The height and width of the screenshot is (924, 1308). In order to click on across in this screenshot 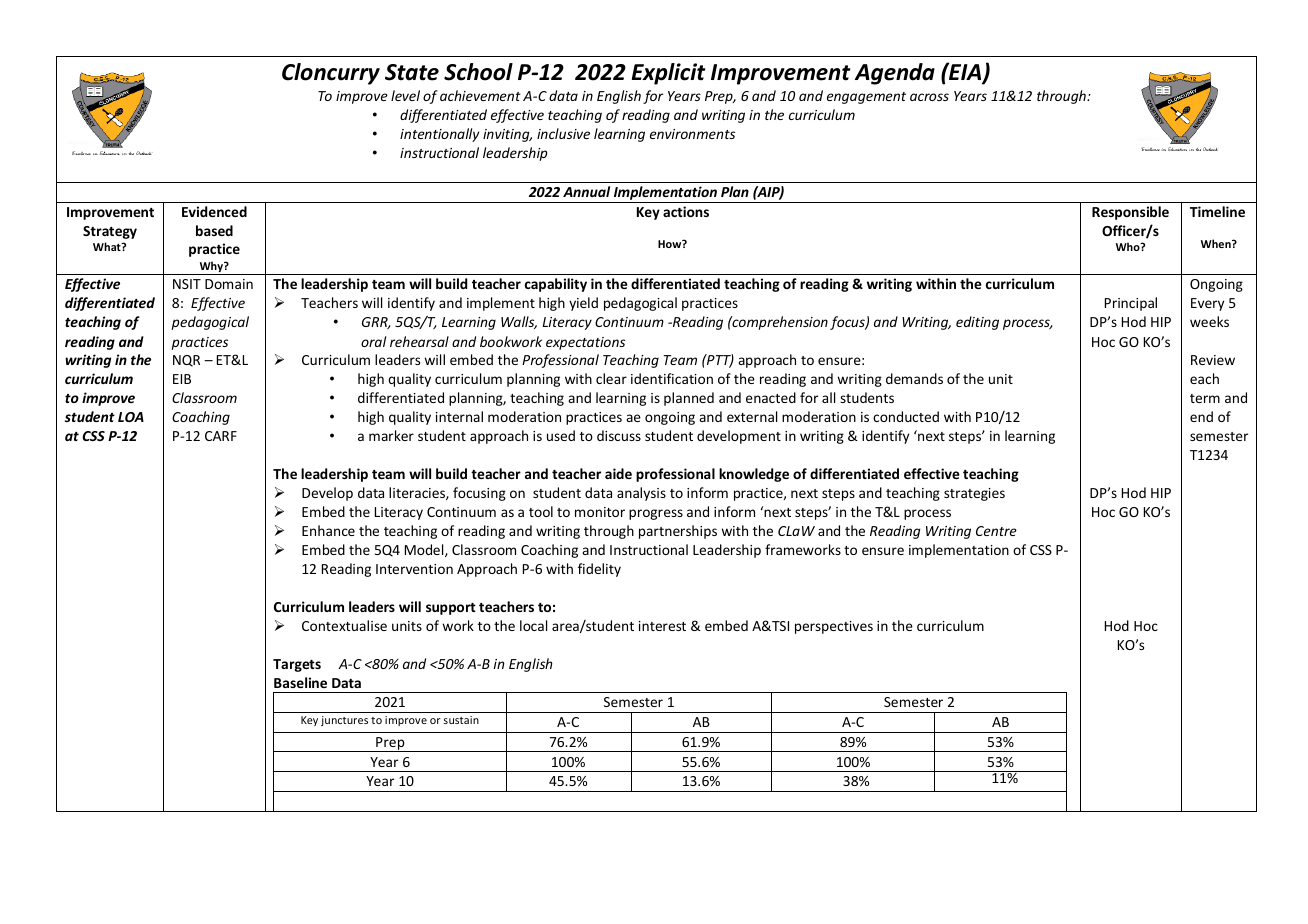, I will do `click(929, 97)`.
